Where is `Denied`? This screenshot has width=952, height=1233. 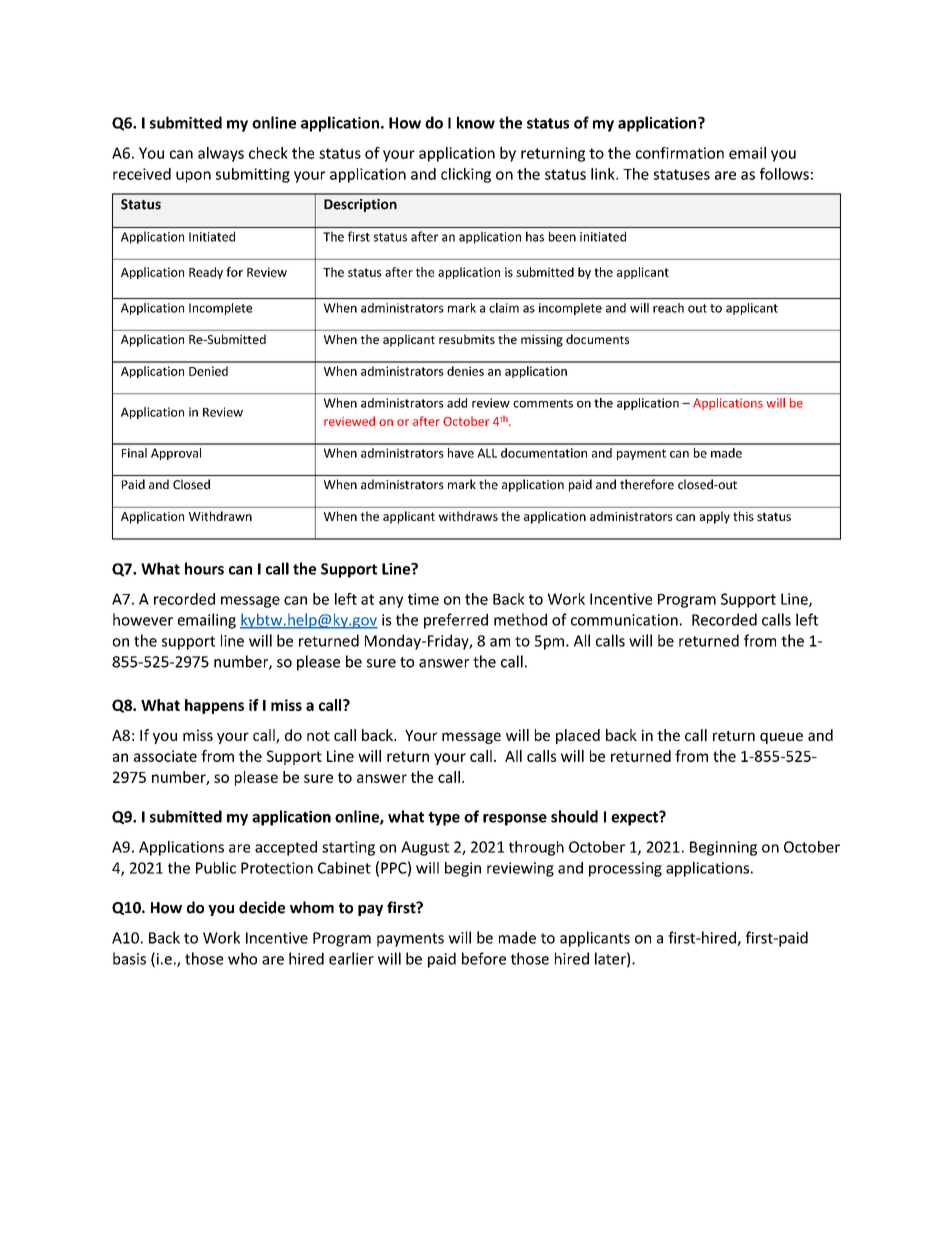
Denied is located at coordinates (208, 371).
